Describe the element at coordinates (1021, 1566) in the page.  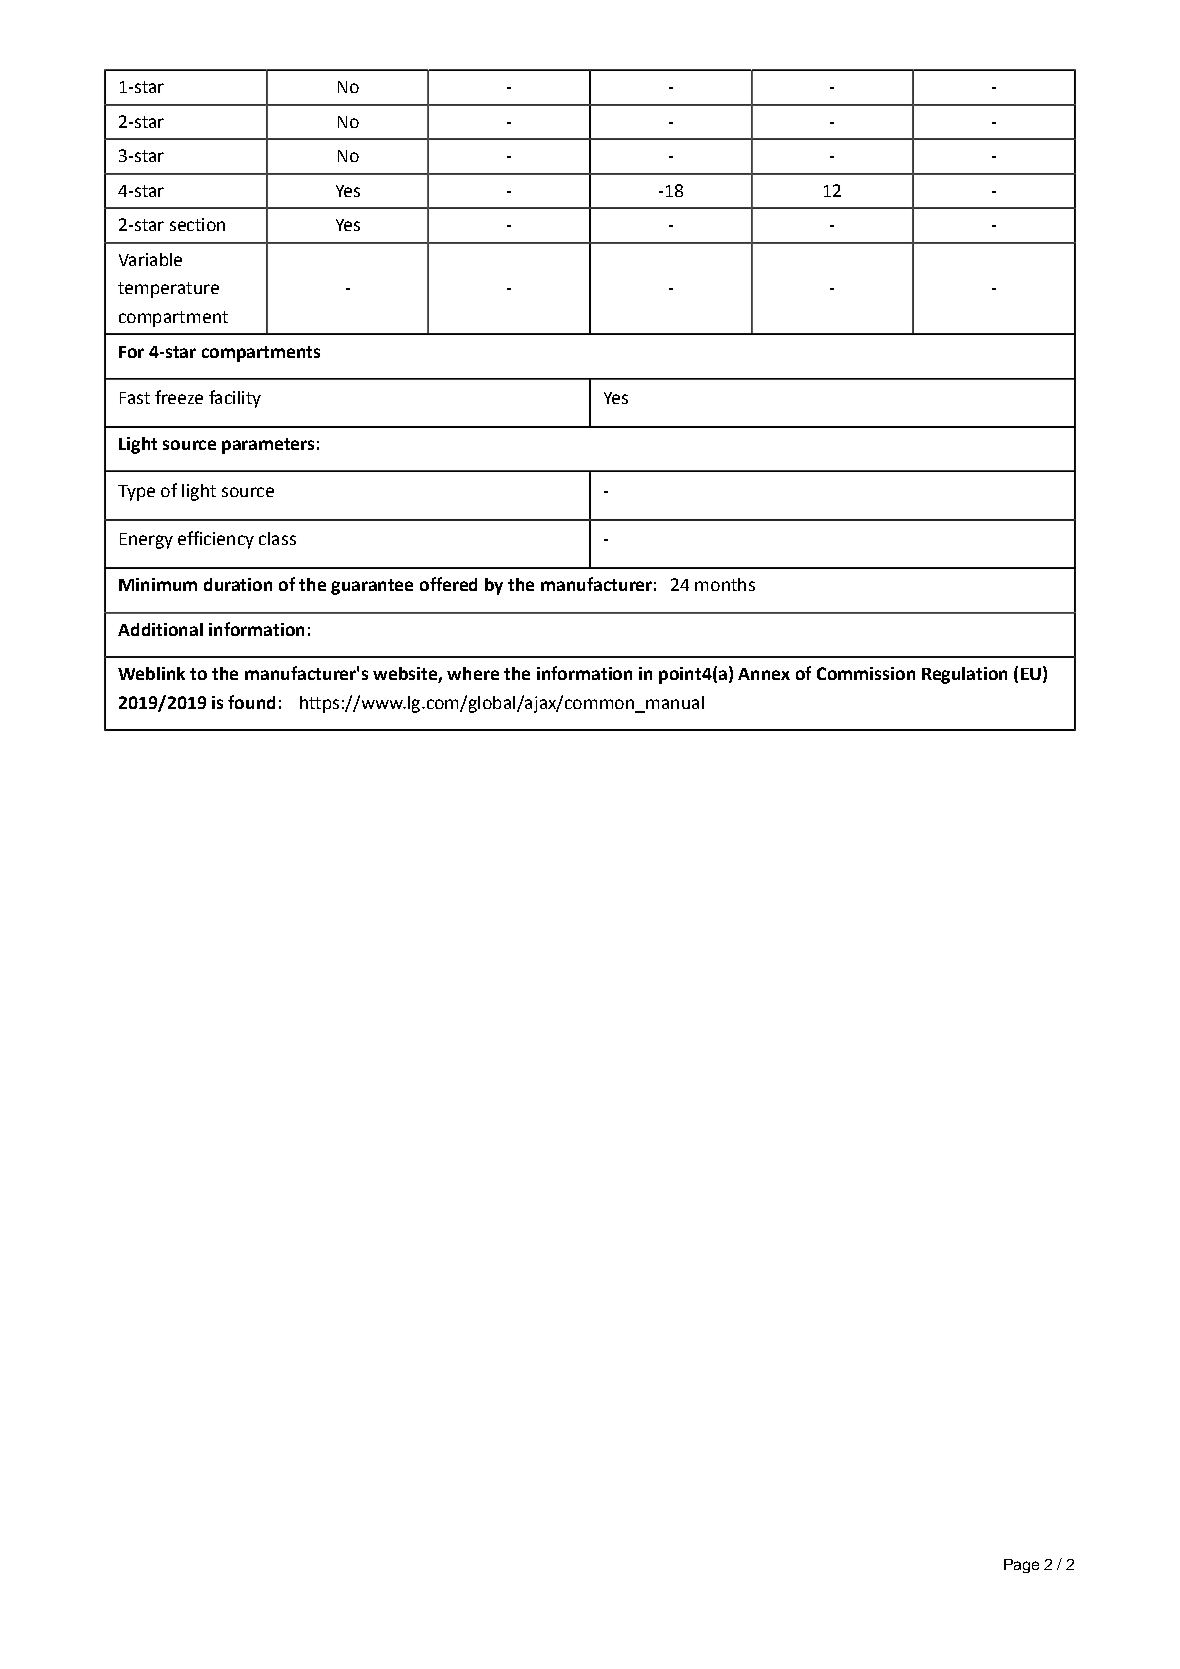
I see `Page` at that location.
